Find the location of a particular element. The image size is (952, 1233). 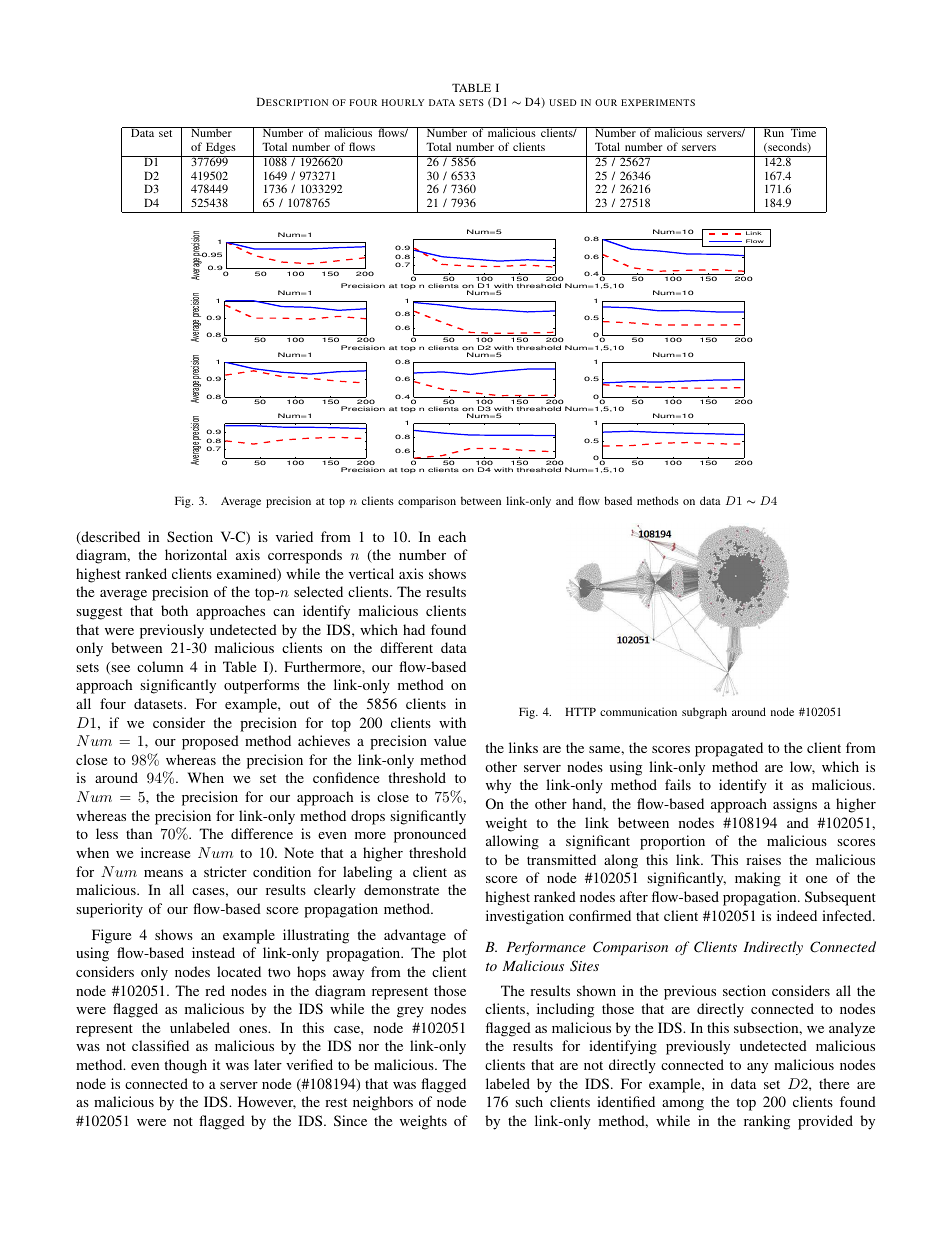

subgraph is located at coordinates (704, 713).
